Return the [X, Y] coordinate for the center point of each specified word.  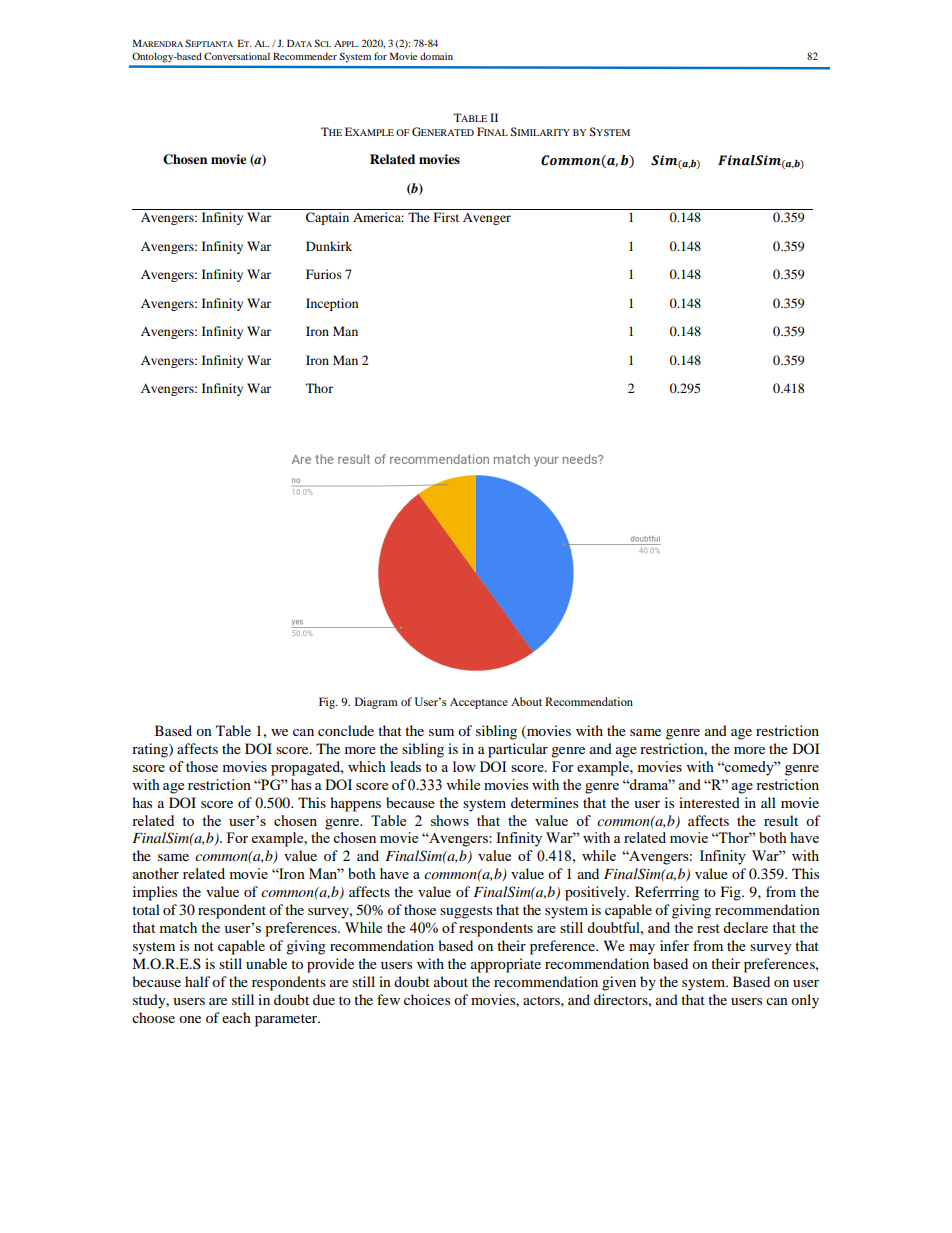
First [446, 217]
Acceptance [479, 703]
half [197, 981]
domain [436, 56]
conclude [346, 730]
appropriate [506, 965]
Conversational [237, 56]
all [768, 802]
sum [441, 732]
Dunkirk [329, 246]
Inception [332, 304]
